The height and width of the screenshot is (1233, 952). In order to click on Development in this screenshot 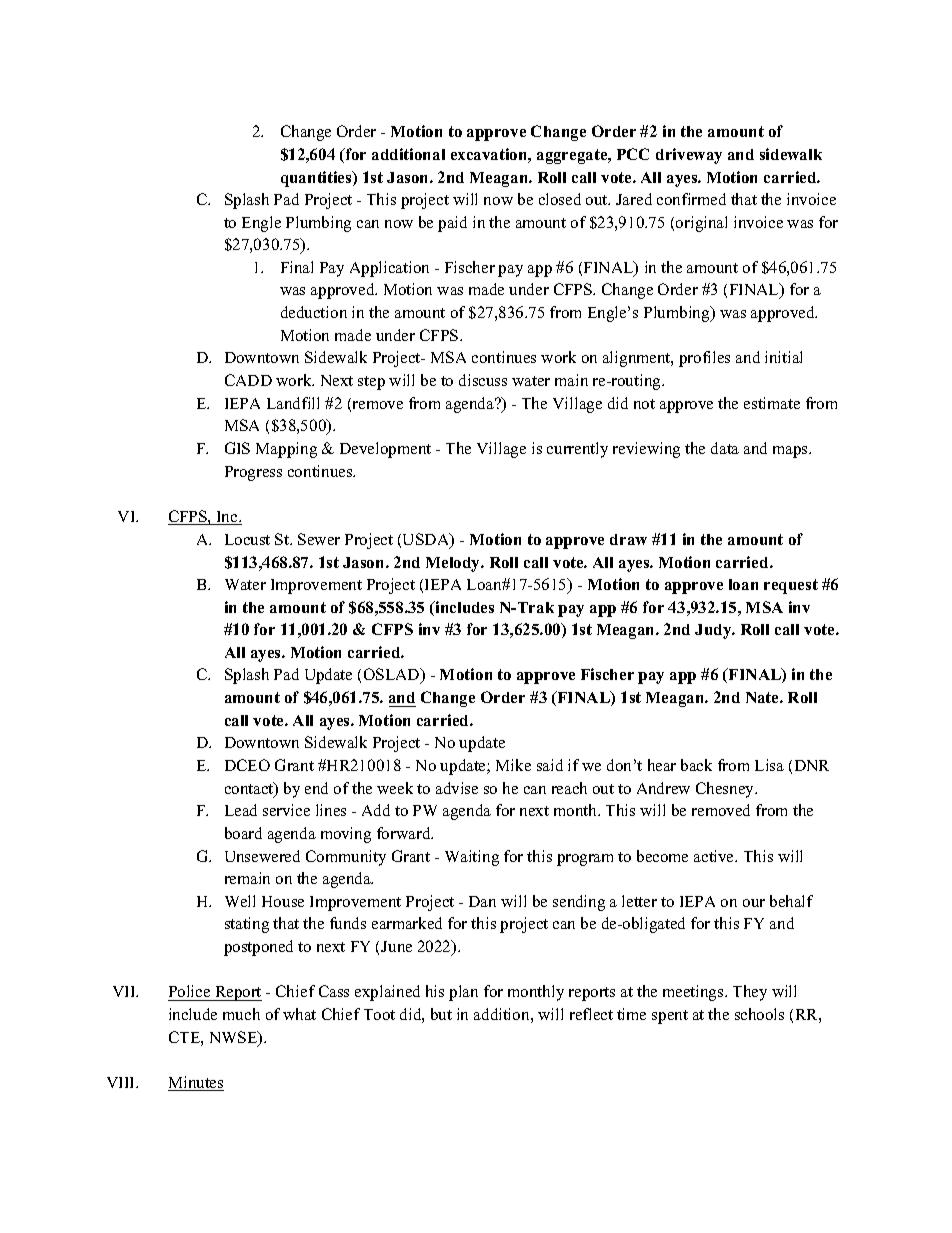, I will do `click(385, 450)`.
